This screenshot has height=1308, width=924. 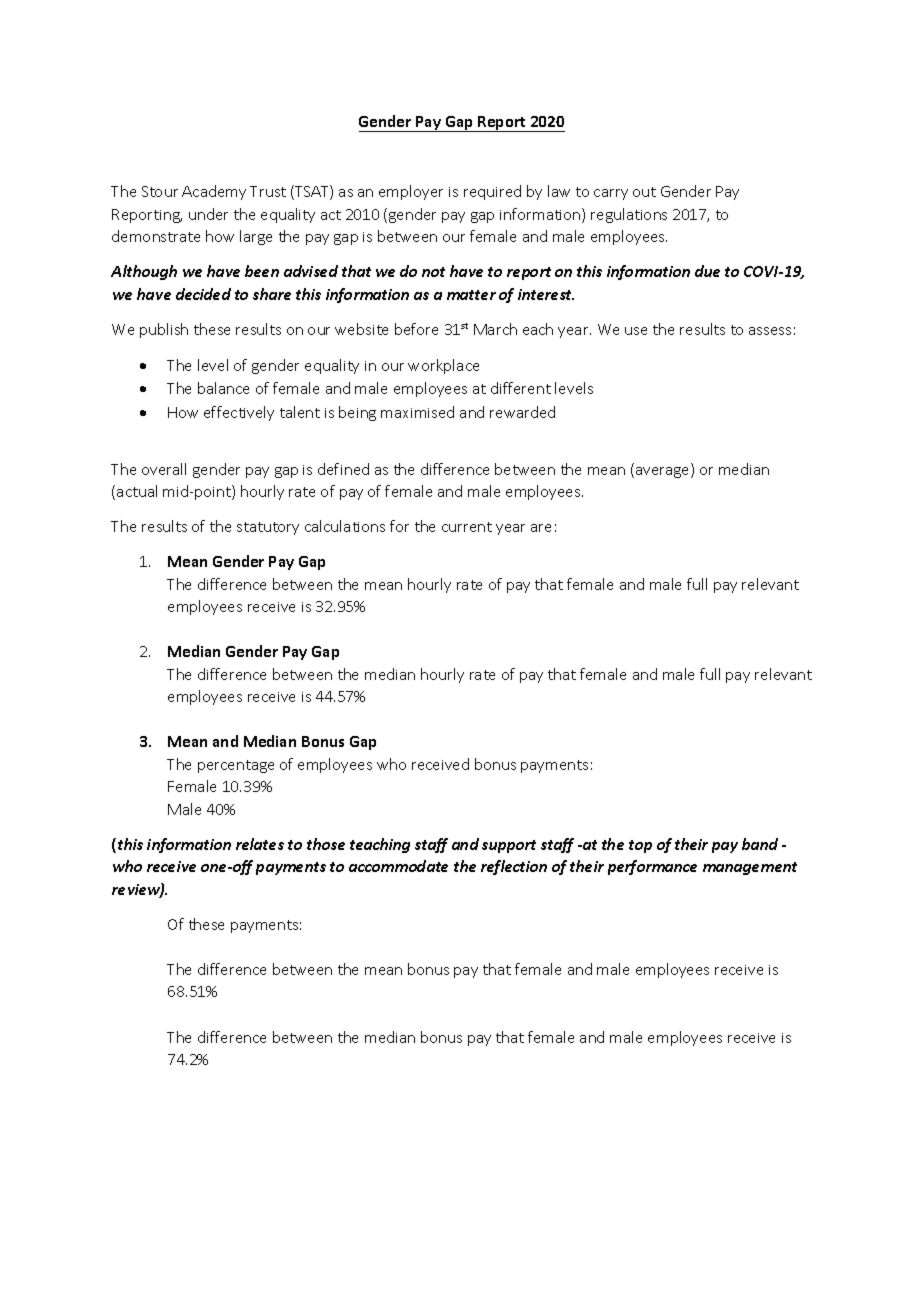 I want to click on relates, so click(x=260, y=844).
